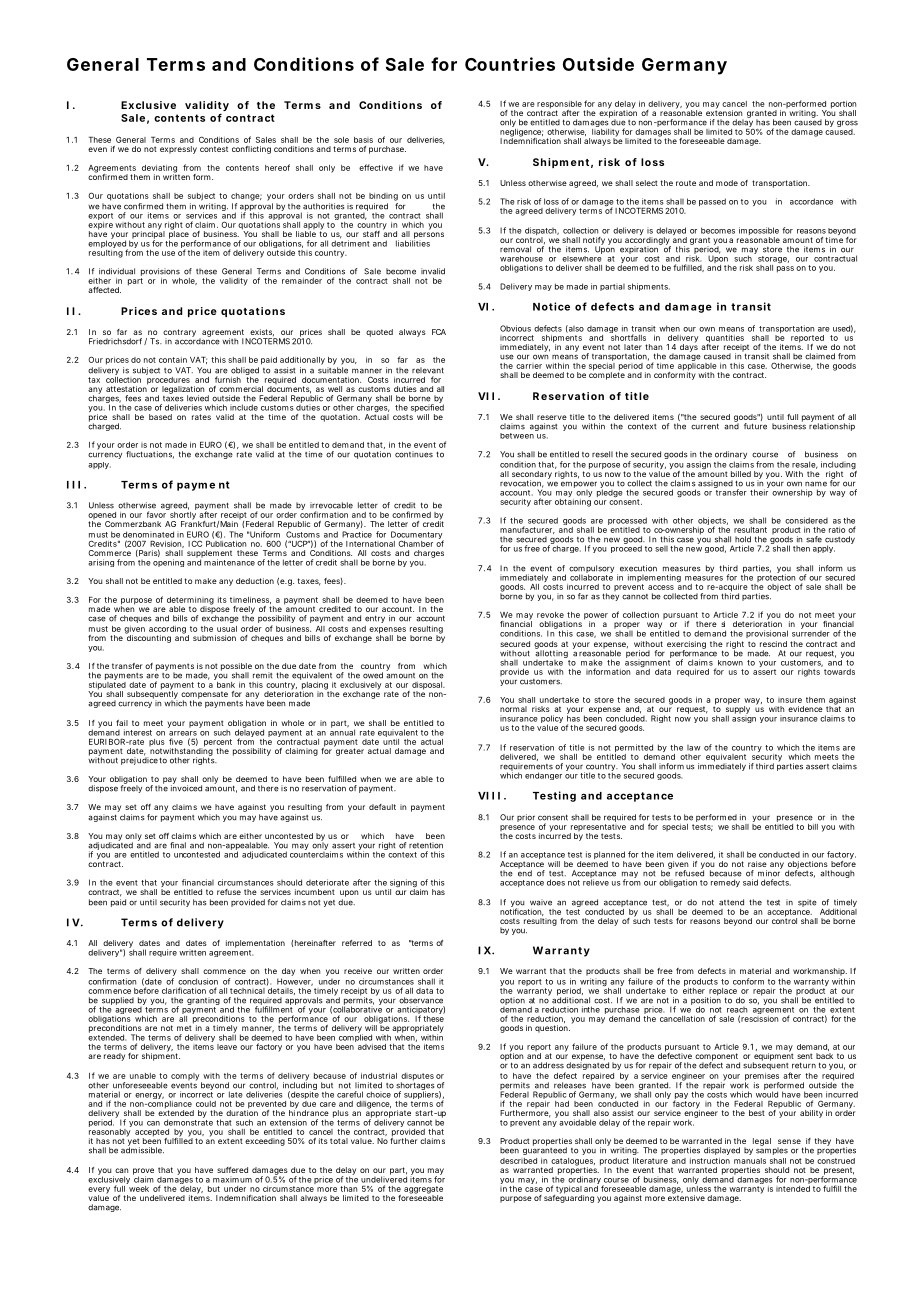 The image size is (924, 1307). Describe the element at coordinates (214, 638) in the screenshot. I see `submission` at that location.
